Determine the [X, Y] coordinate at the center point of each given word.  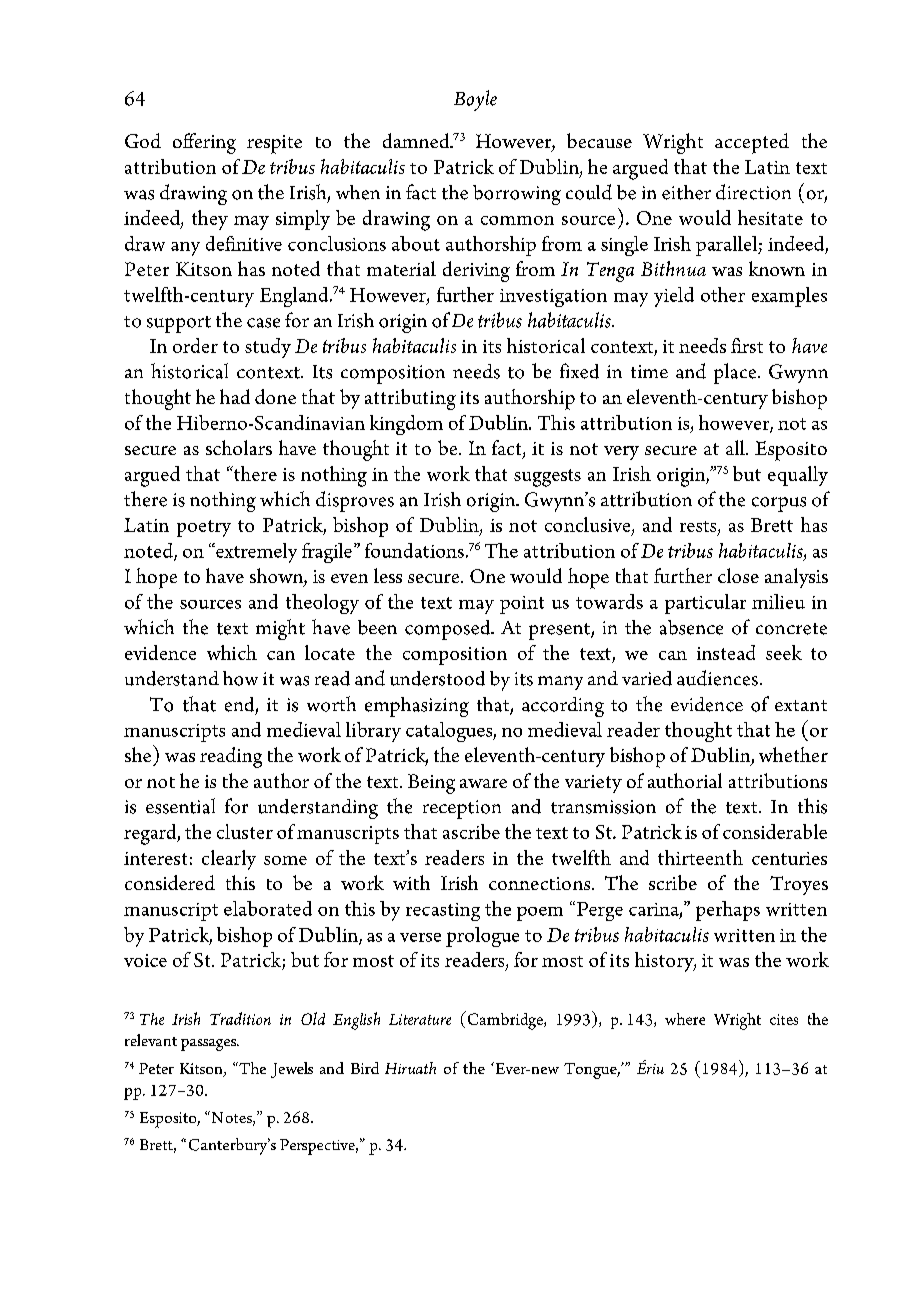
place [736, 373]
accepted [752, 143]
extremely [255, 553]
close [738, 575]
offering [204, 143]
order [195, 345]
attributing [410, 399]
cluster [245, 831]
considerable [775, 831]
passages [209, 1045]
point [522, 605]
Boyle [475, 100]
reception [462, 809]
